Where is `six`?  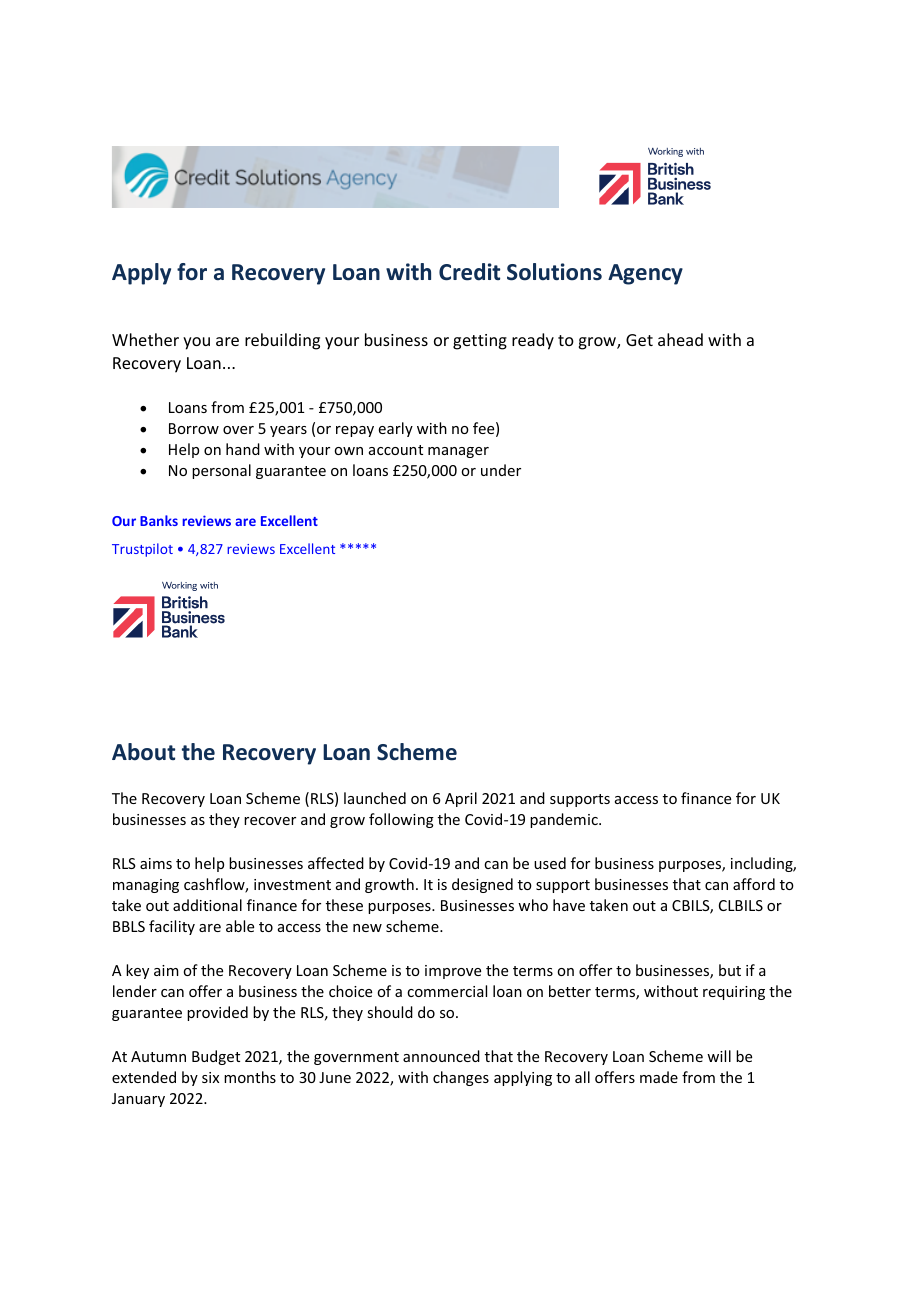 six is located at coordinates (210, 1077).
